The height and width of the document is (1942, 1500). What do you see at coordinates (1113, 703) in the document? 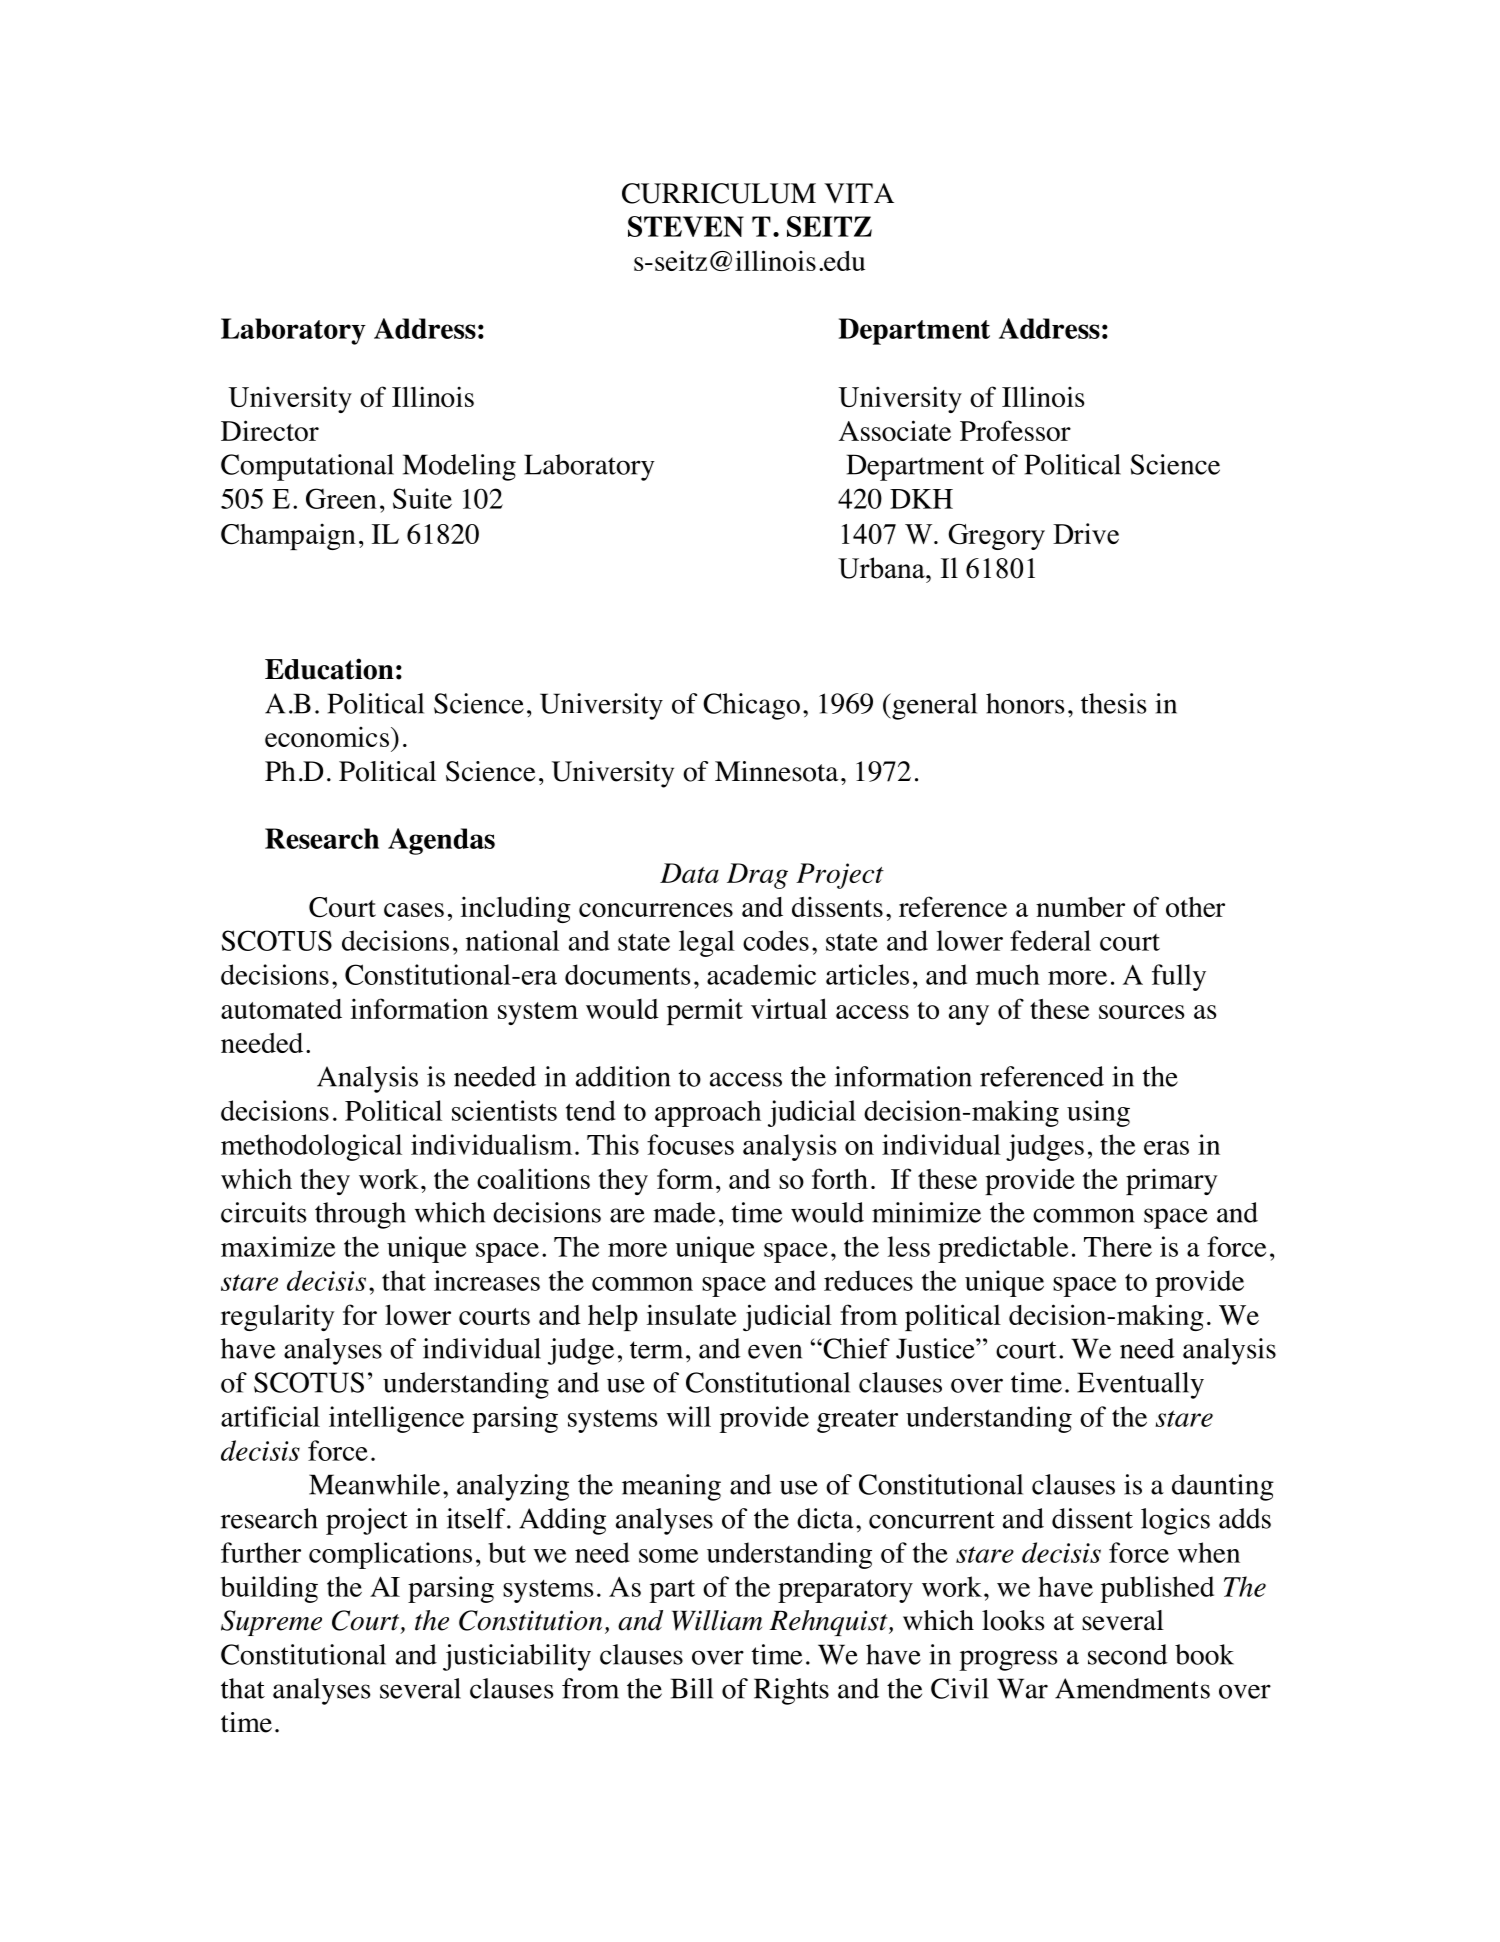
I see `thesis` at bounding box center [1113, 703].
